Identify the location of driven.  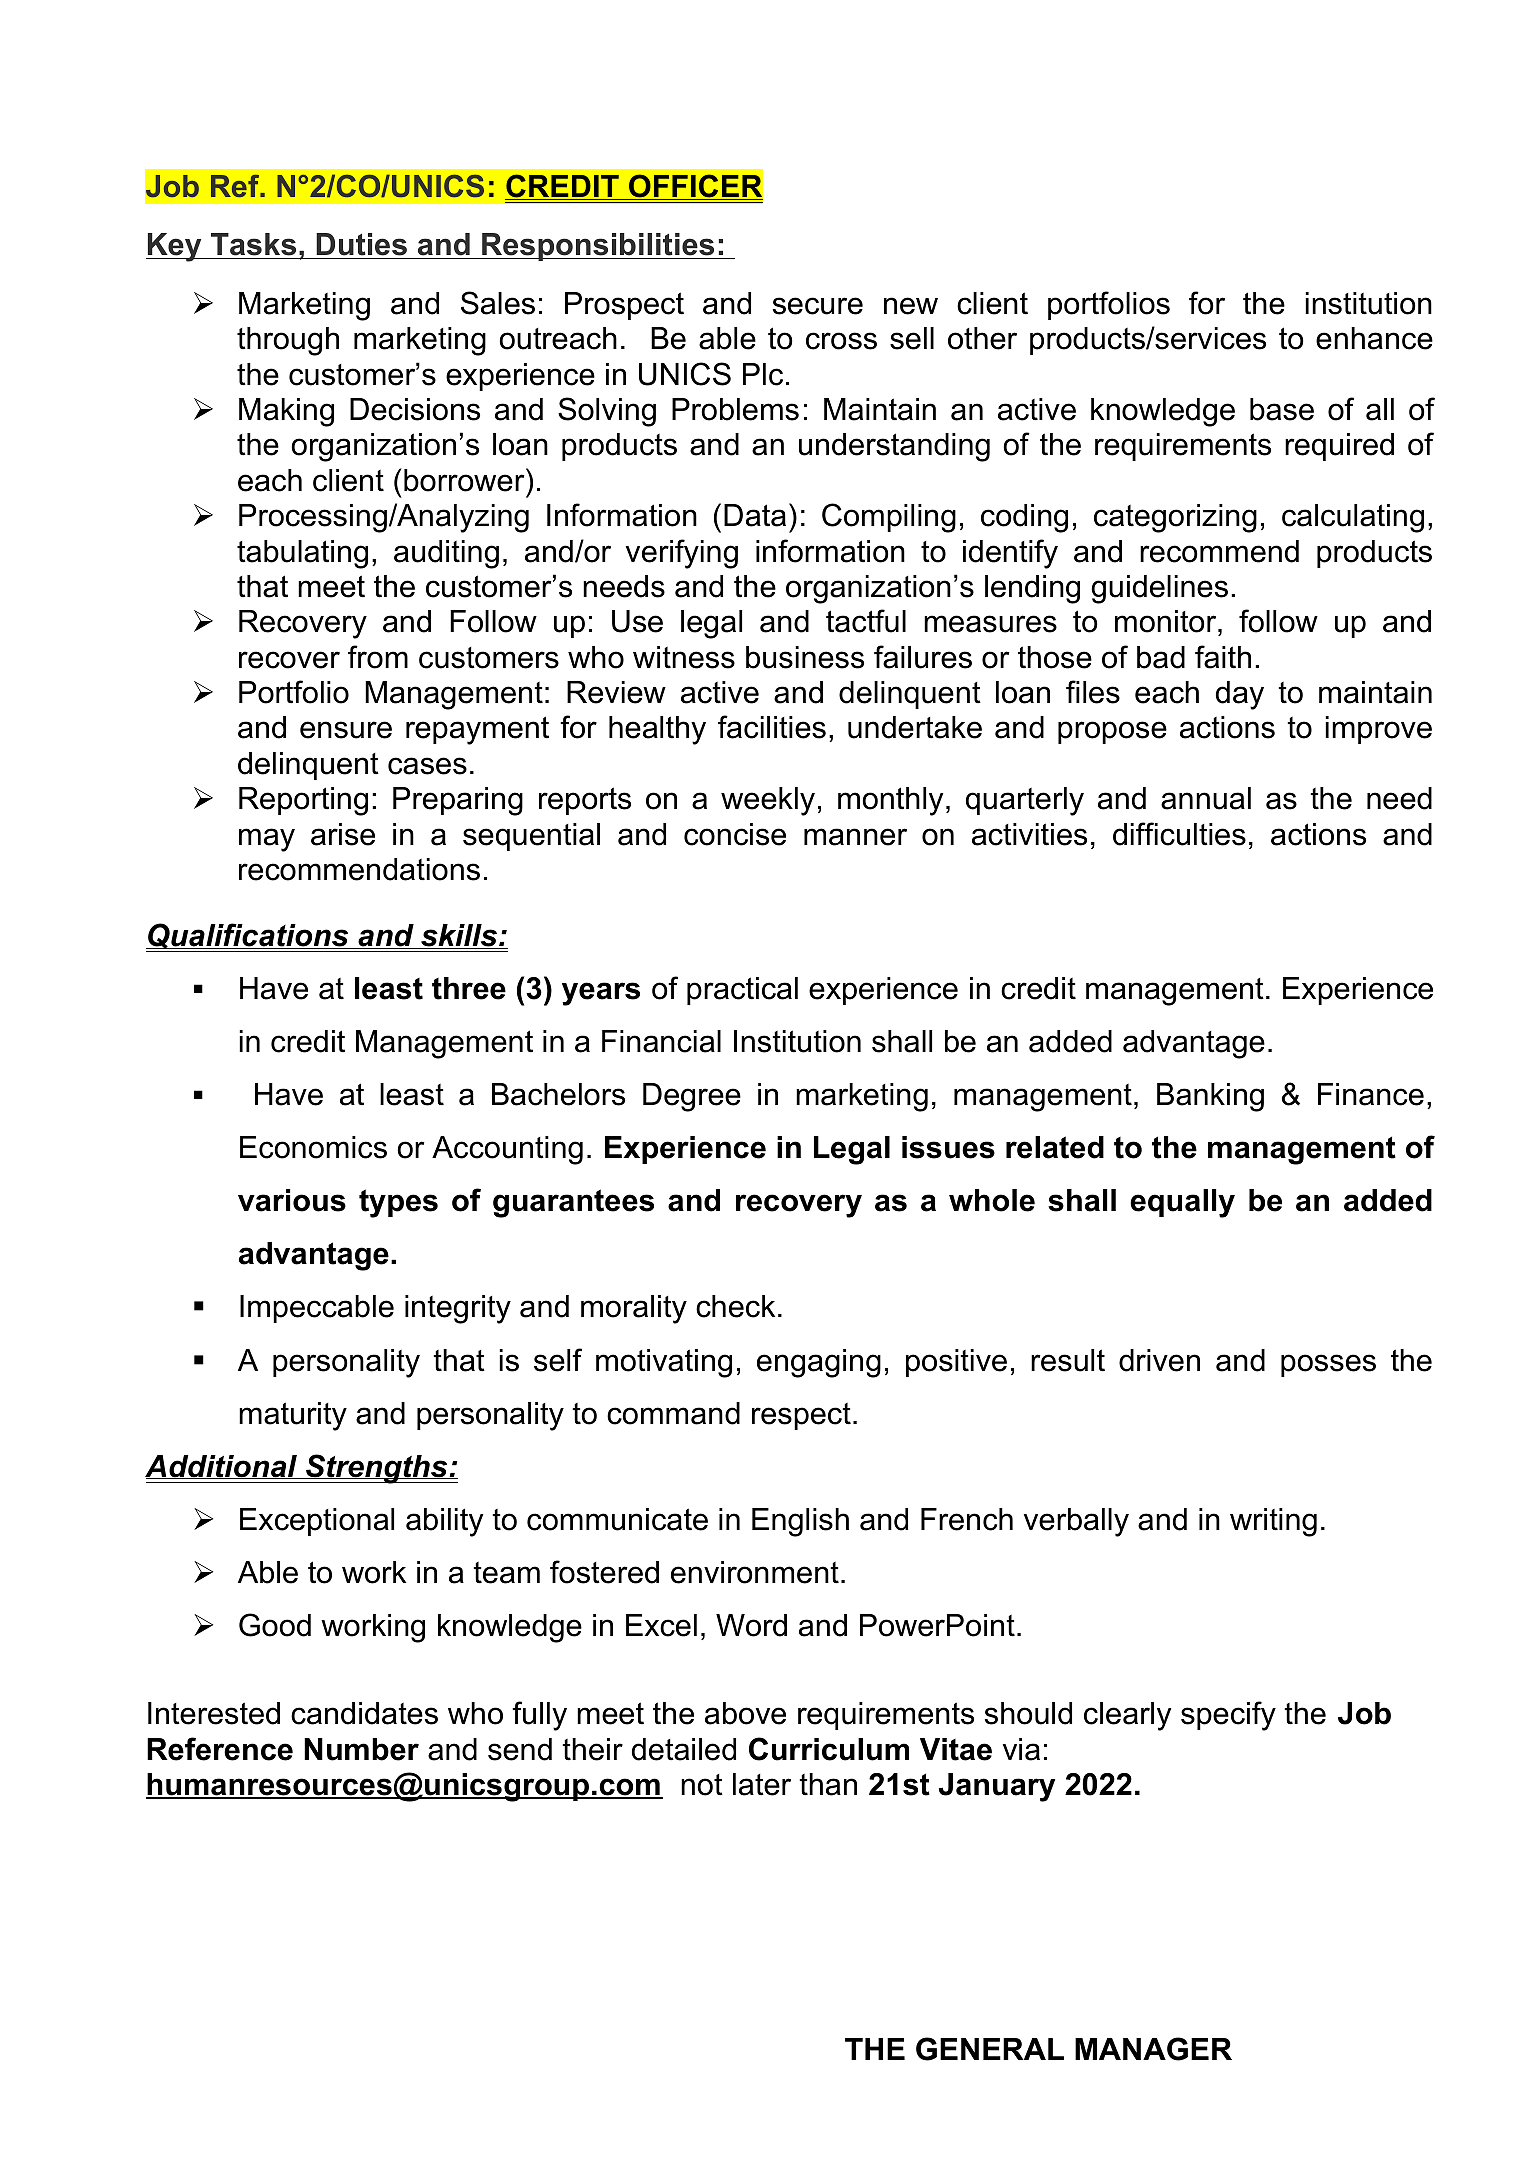
(1159, 1360).
